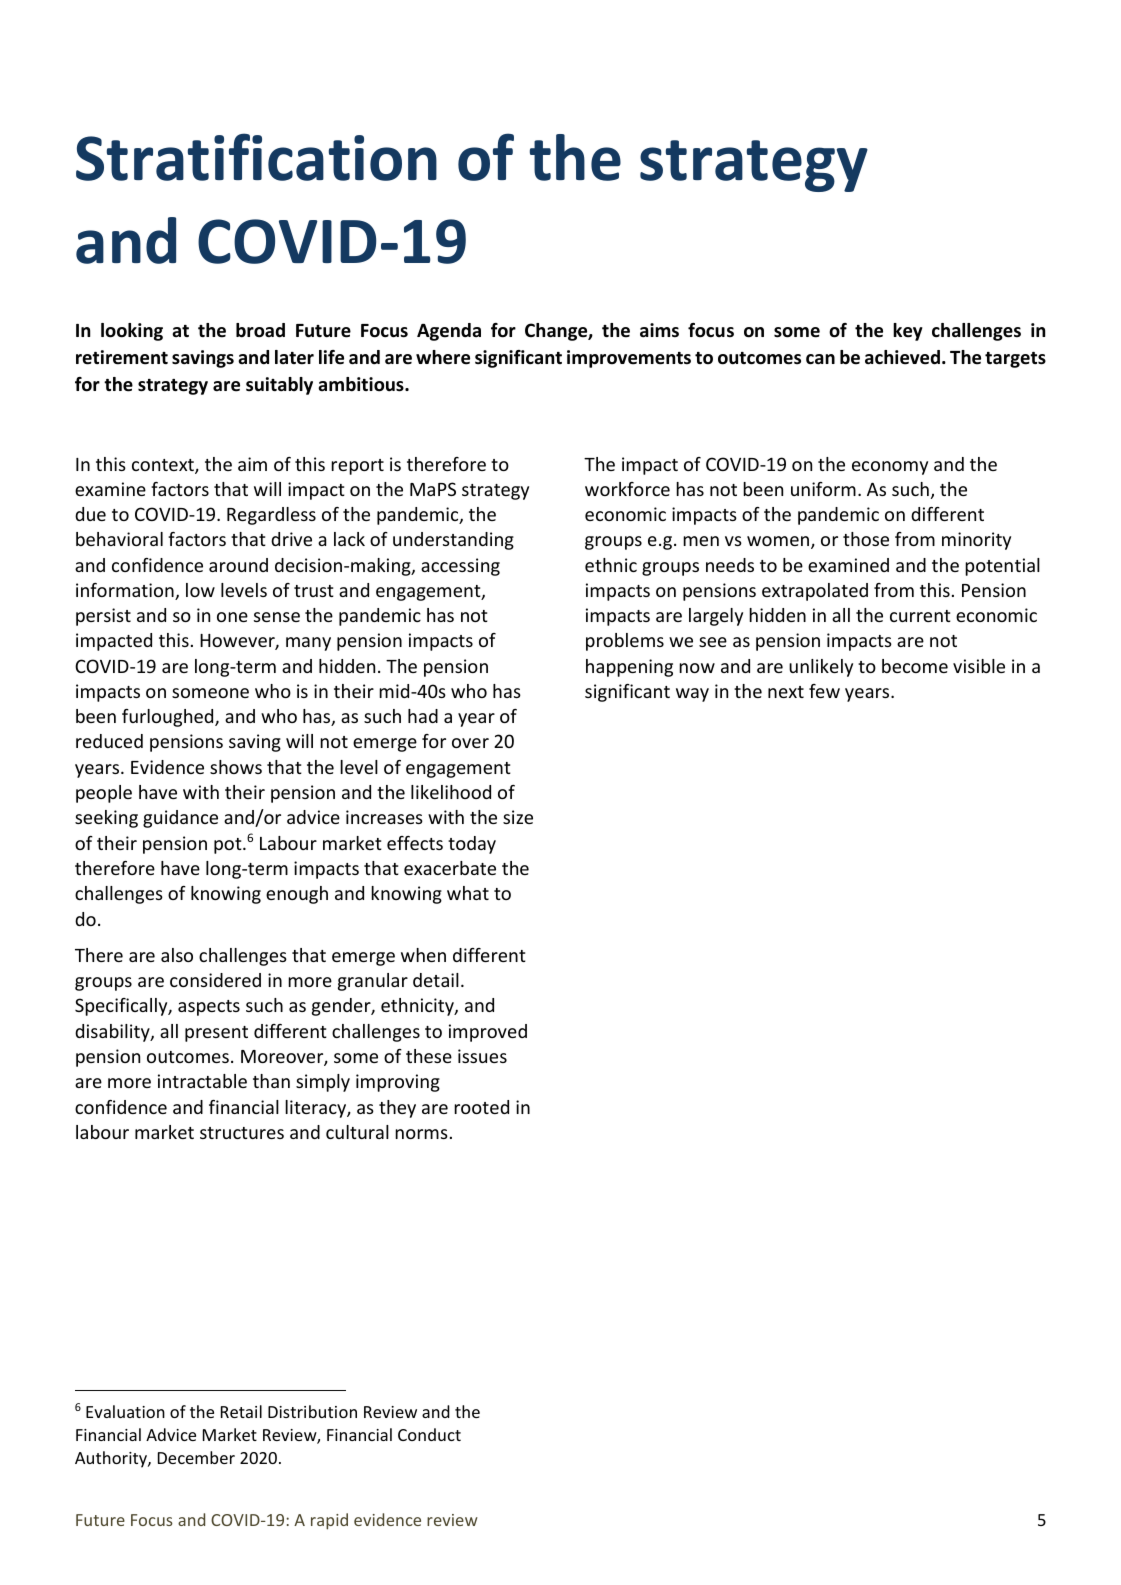 Image resolution: width=1121 pixels, height=1585 pixels. Describe the element at coordinates (256, 157) in the screenshot. I see `Stratification` at that location.
